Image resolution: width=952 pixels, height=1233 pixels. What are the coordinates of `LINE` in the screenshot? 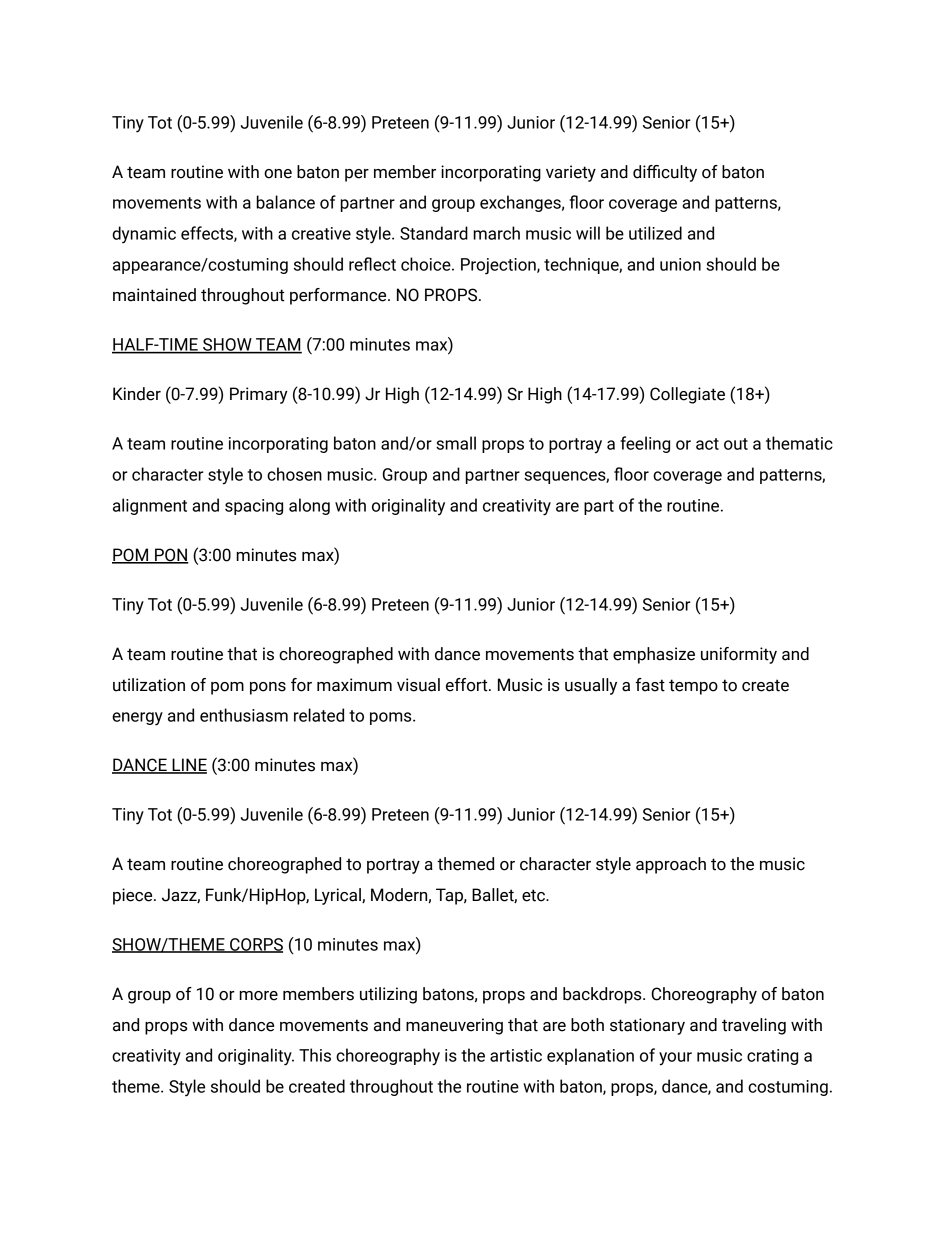 It's located at (188, 766).
